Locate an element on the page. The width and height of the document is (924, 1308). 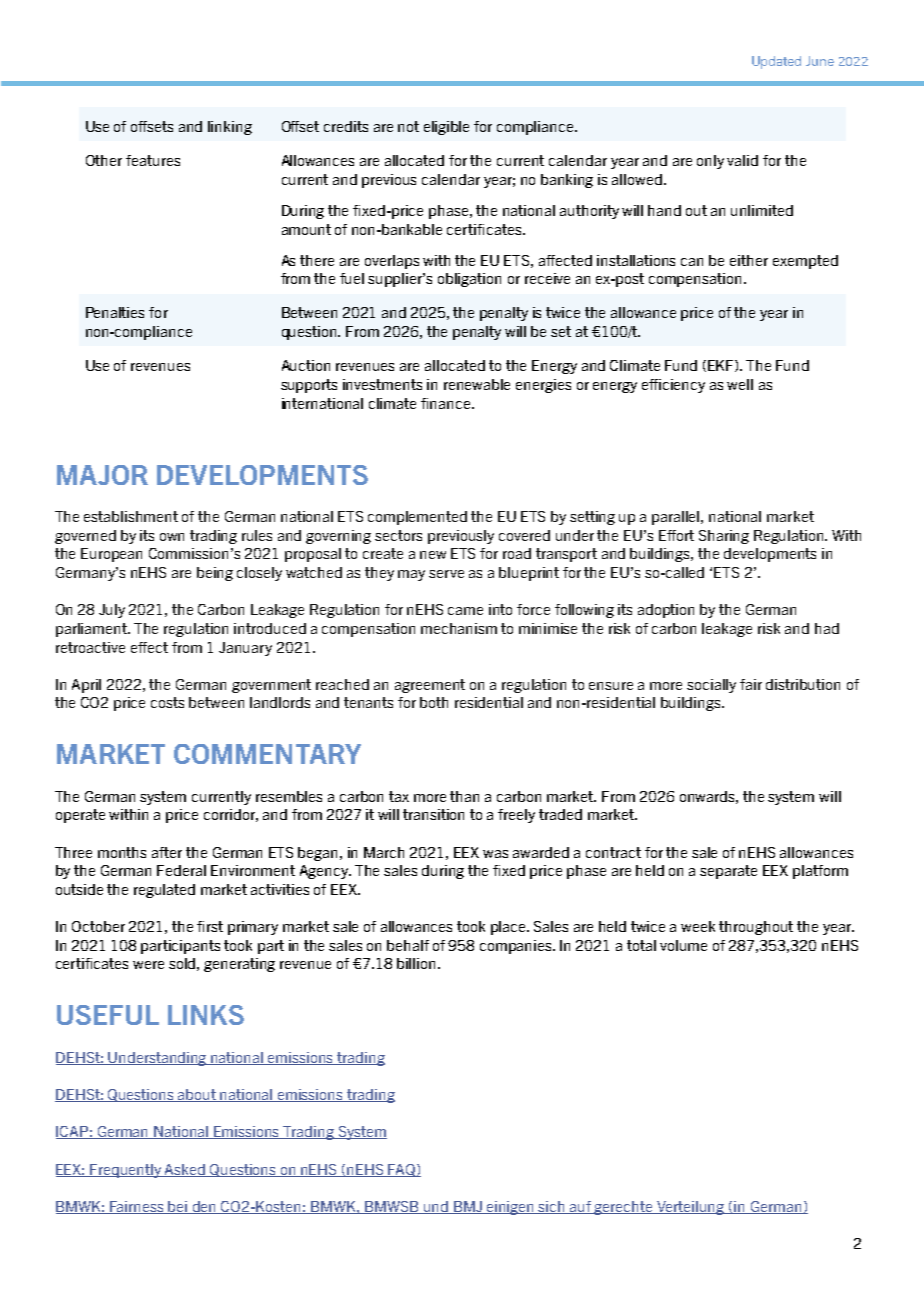
Asked is located at coordinates (185, 1170).
